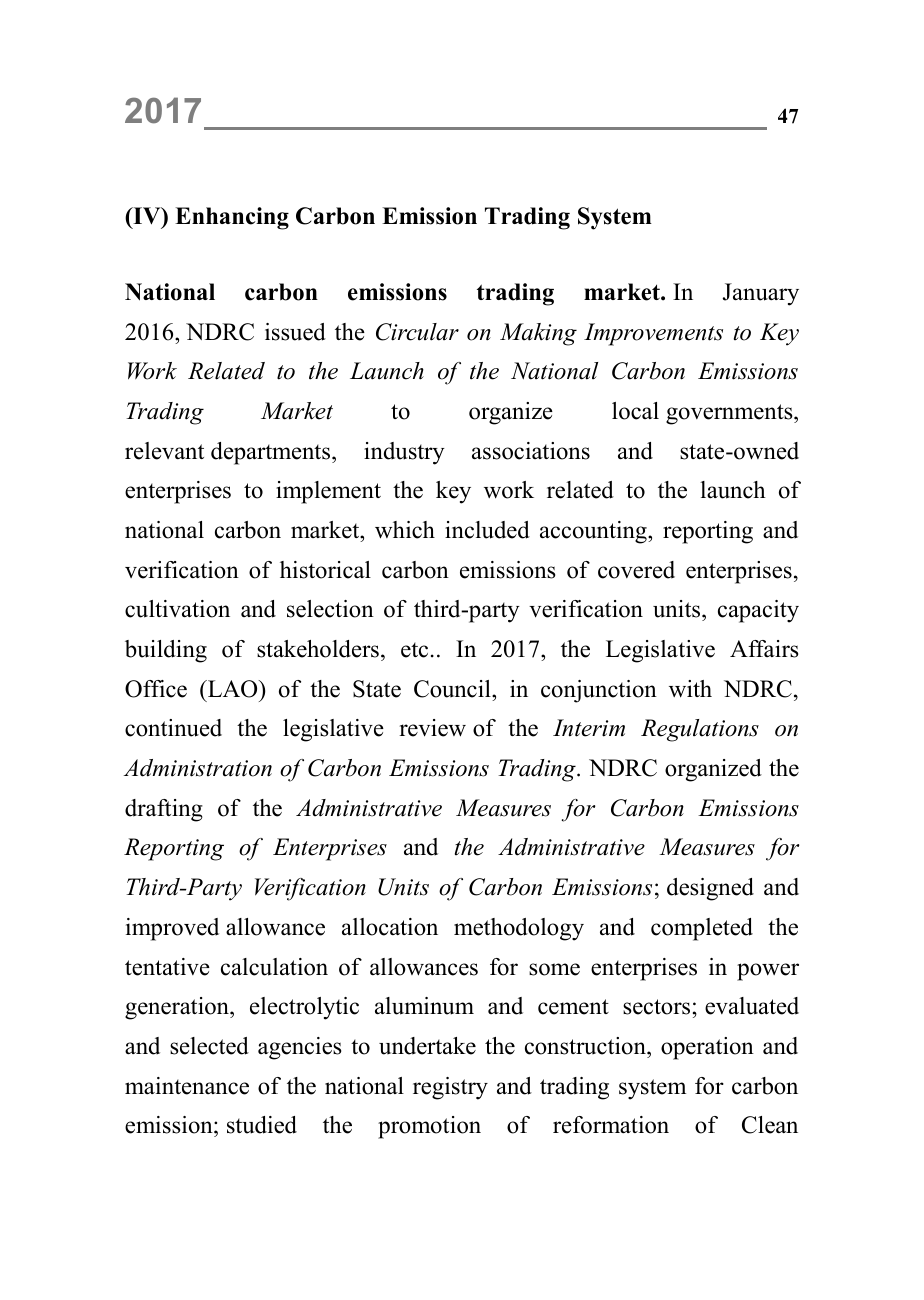 The width and height of the screenshot is (924, 1300). I want to click on departments, so click(272, 453).
